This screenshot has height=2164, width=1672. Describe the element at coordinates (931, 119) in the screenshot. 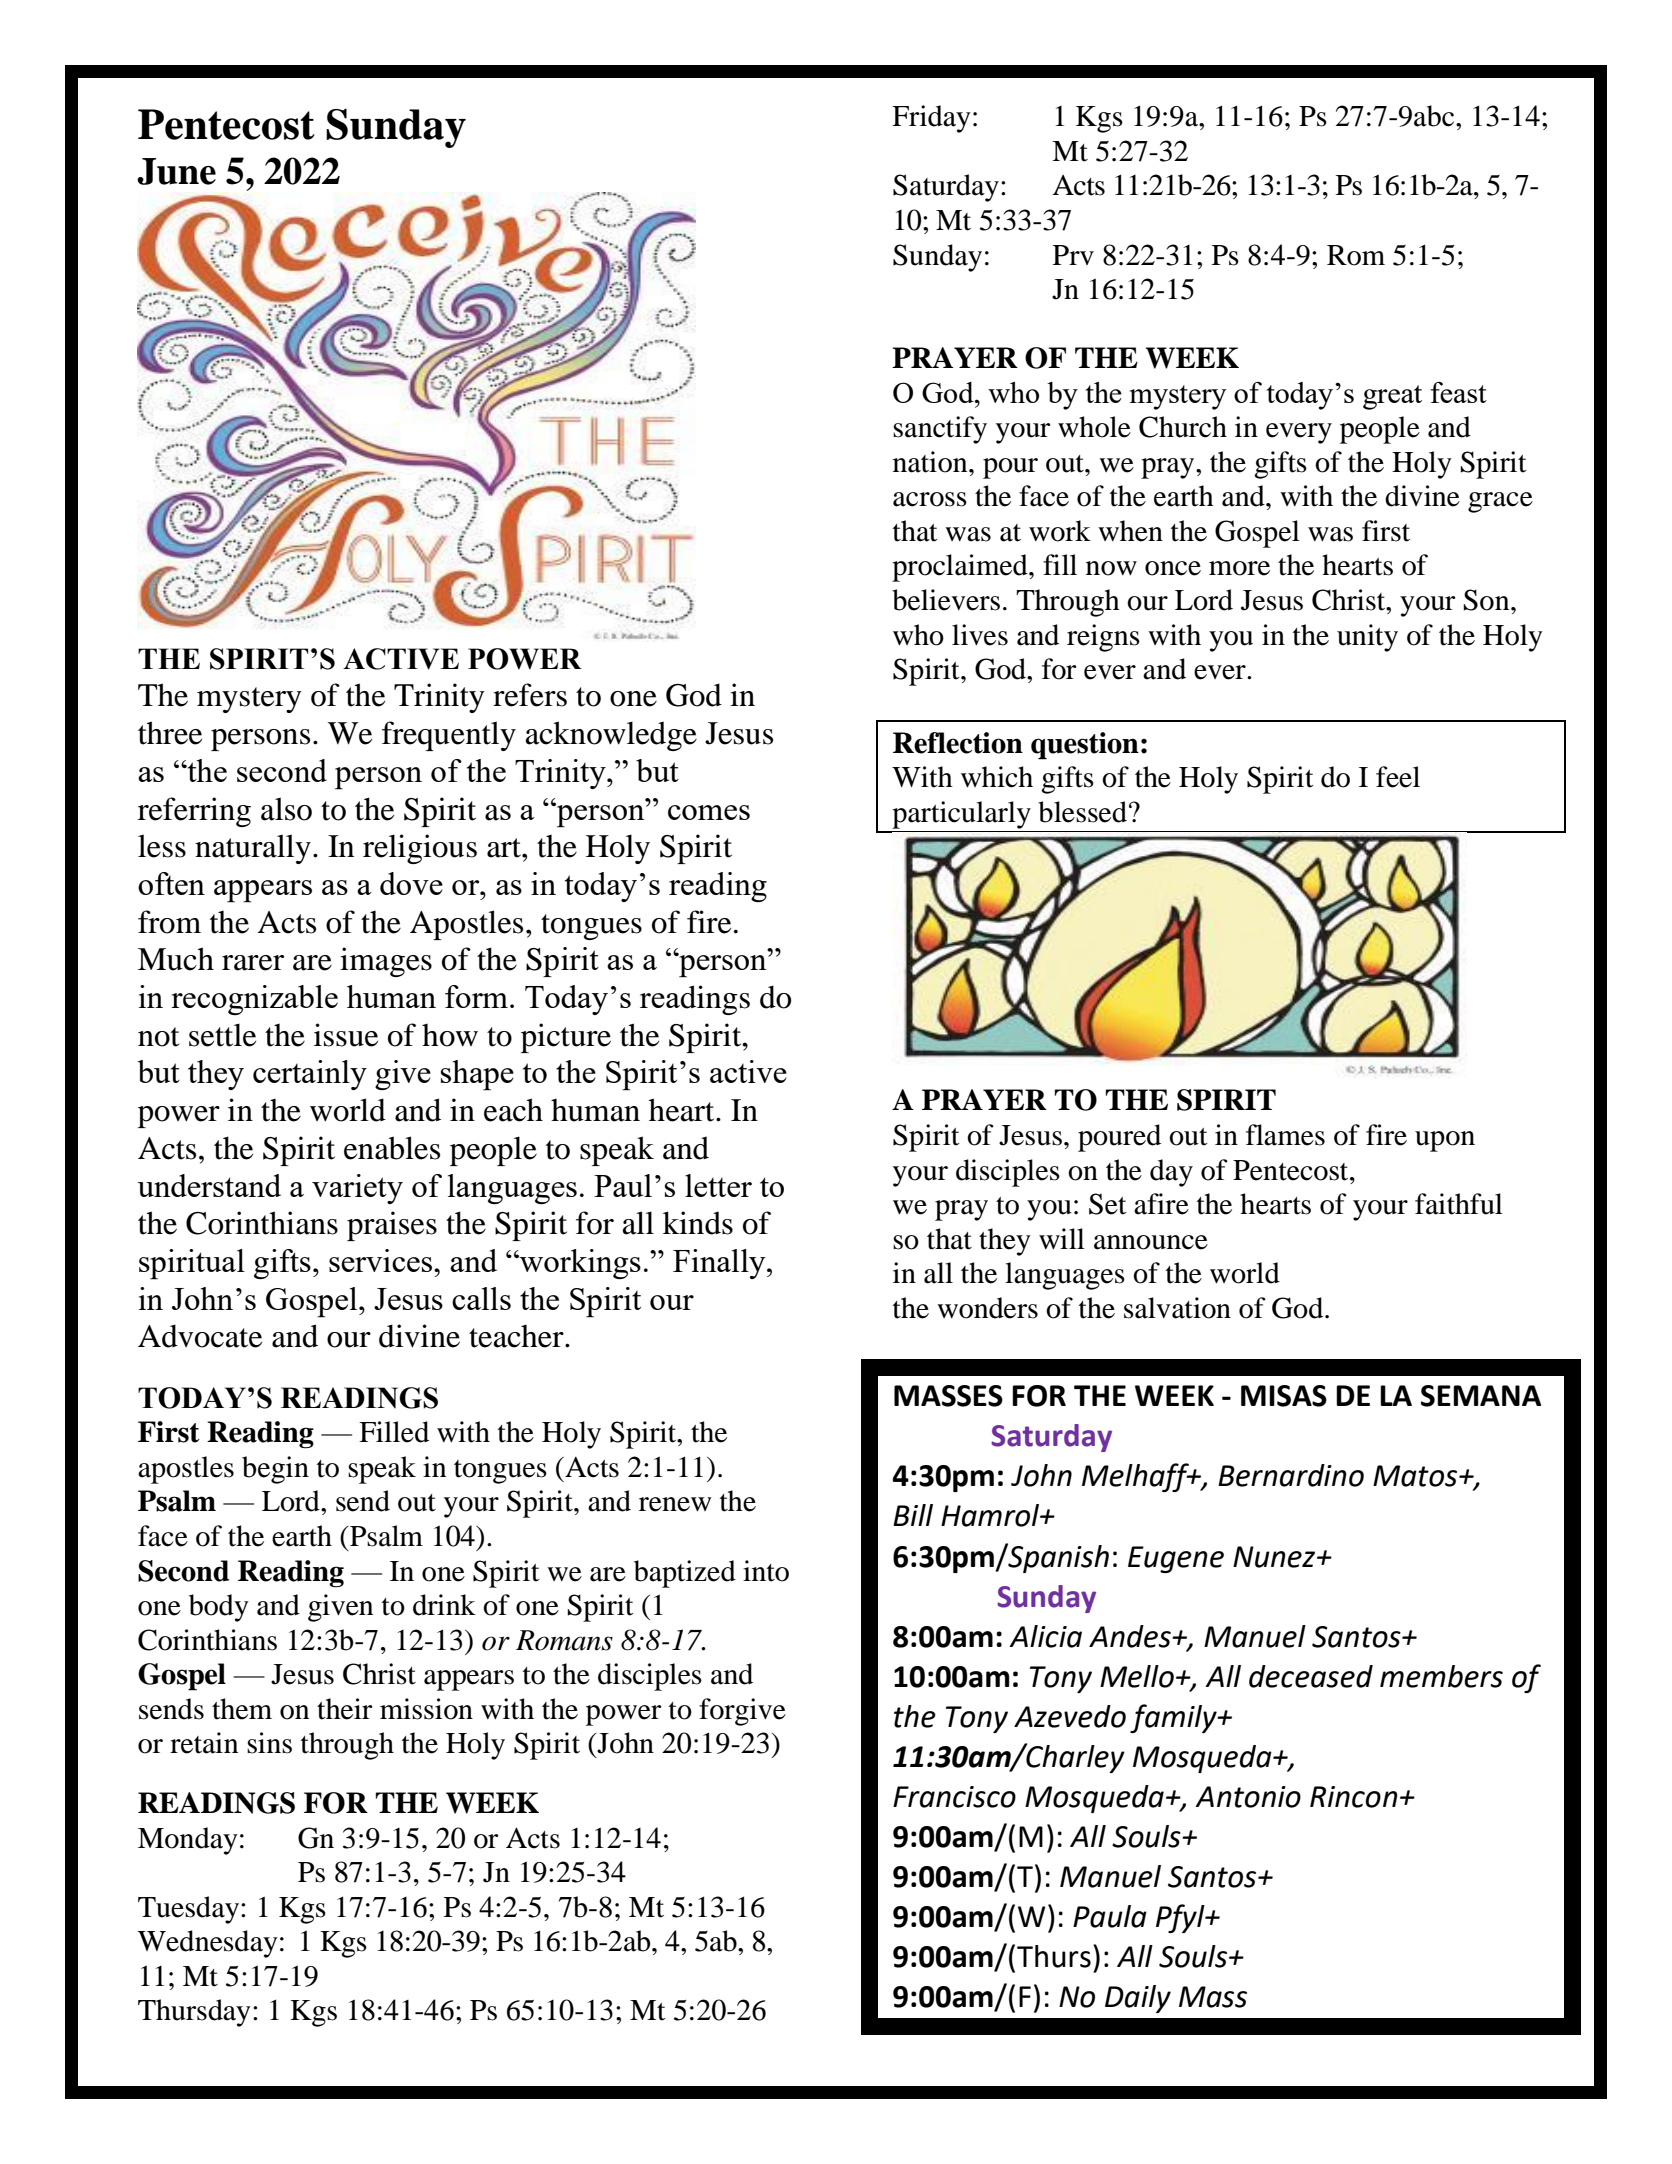

I see `Friday` at that location.
